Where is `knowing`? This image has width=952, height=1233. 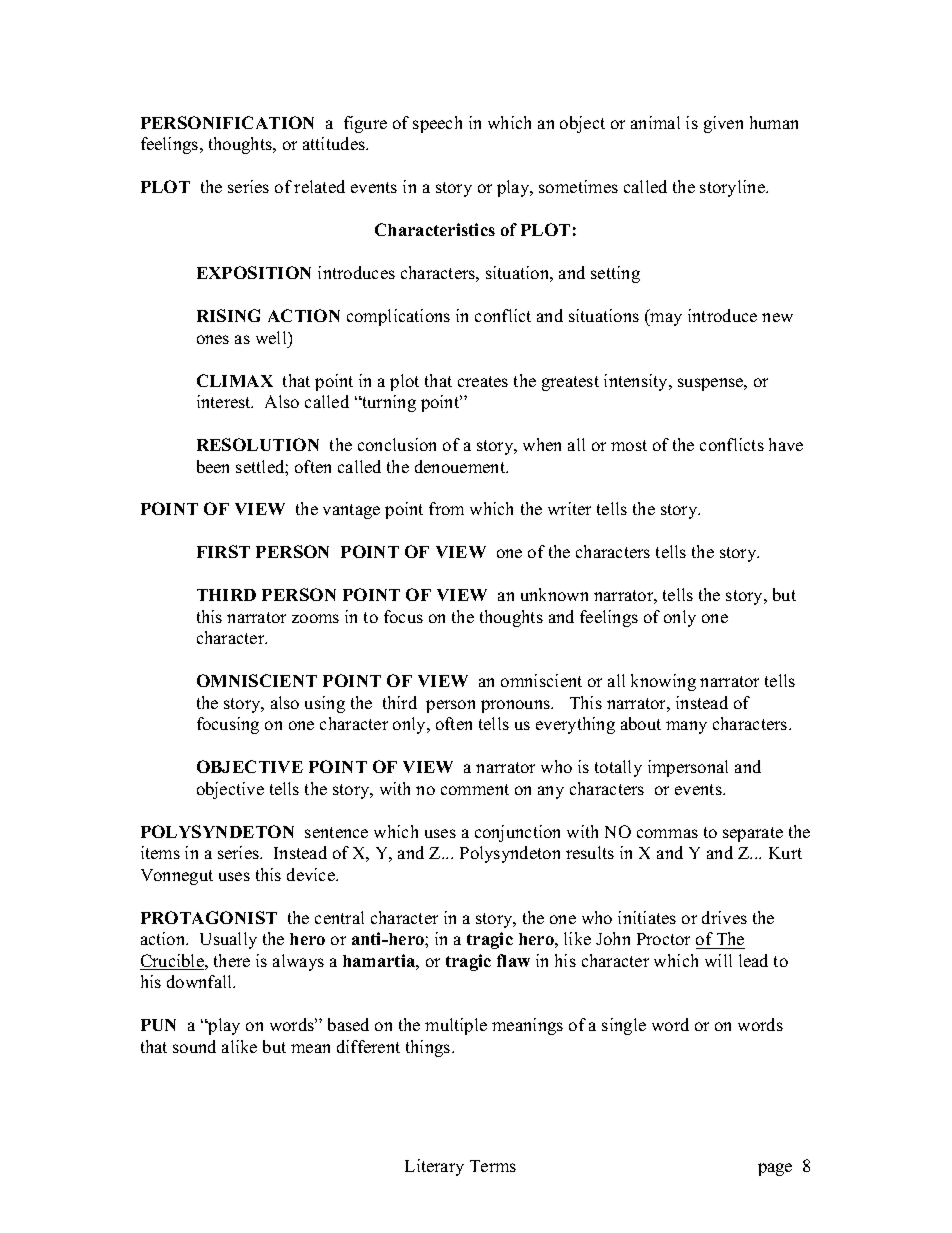
knowing is located at coordinates (663, 682).
